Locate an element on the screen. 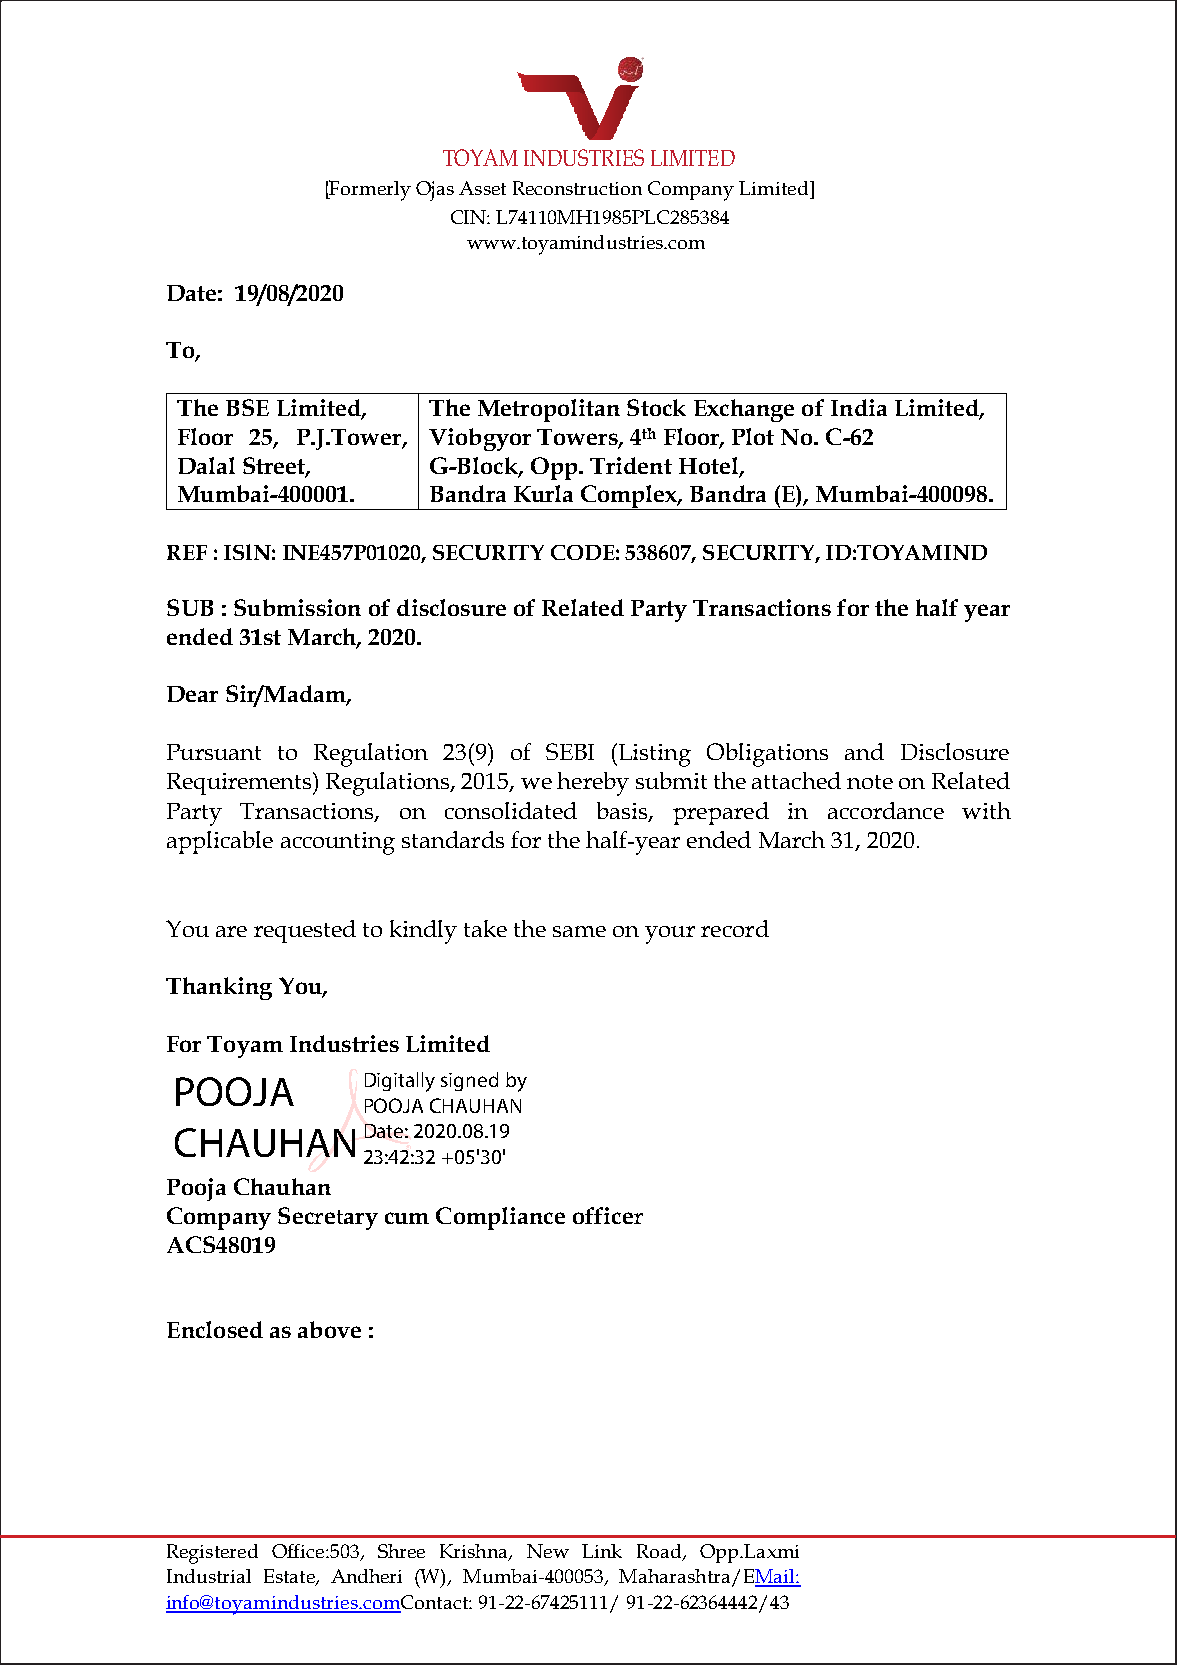  Formerly is located at coordinates (369, 190).
